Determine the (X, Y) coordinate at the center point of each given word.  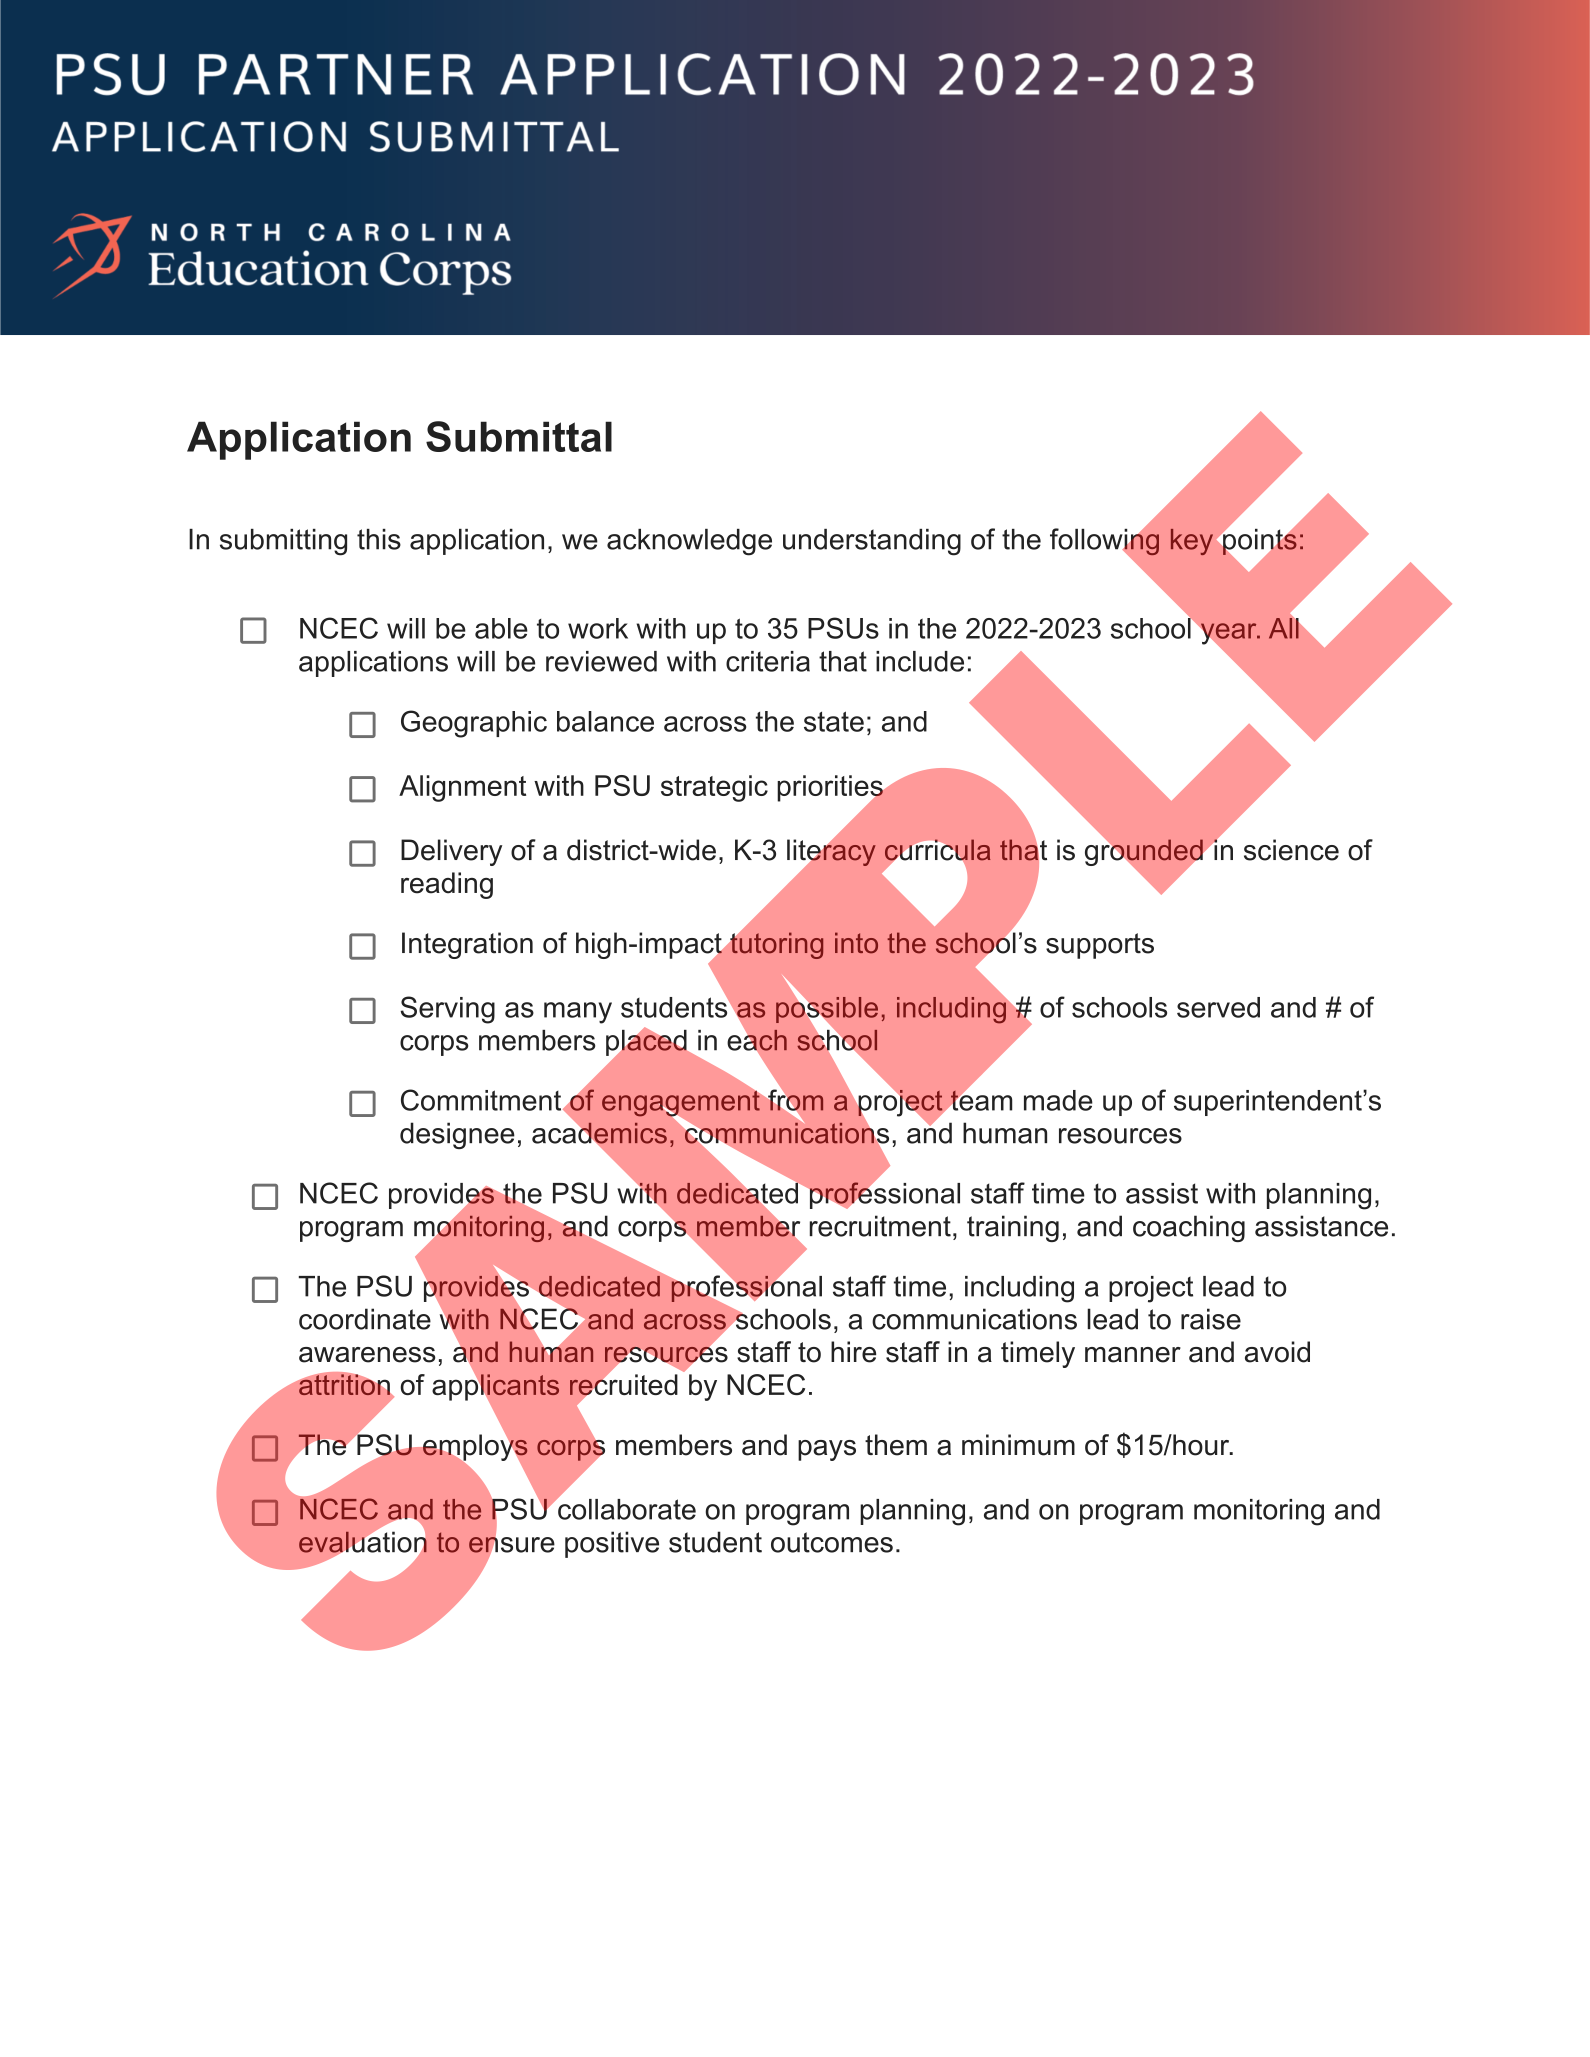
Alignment (462, 788)
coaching (1189, 1228)
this (379, 539)
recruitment (880, 1226)
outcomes (832, 1542)
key (1192, 542)
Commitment (482, 1100)
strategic (714, 788)
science (1291, 850)
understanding (872, 542)
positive (612, 1544)
